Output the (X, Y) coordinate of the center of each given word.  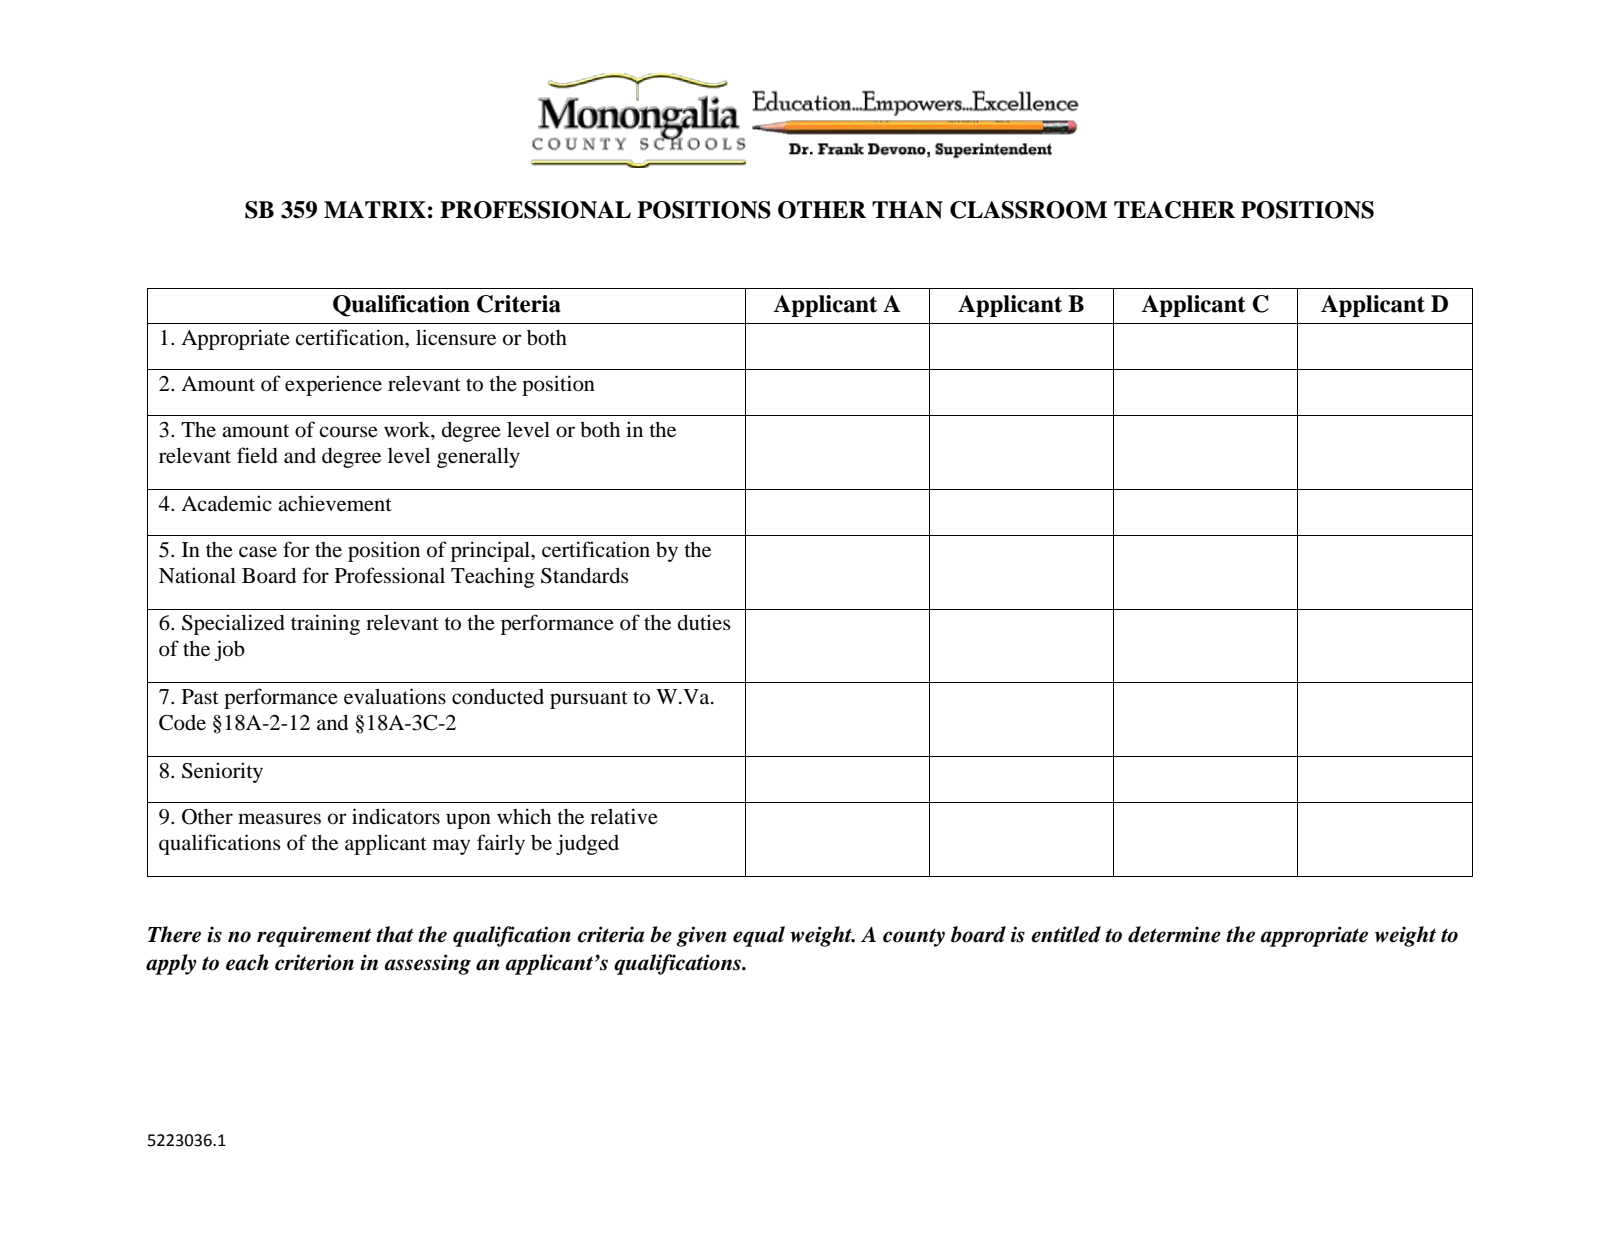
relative (624, 816)
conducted (498, 696)
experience (333, 385)
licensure (456, 337)
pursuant (589, 700)
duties (704, 622)
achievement (335, 503)
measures (279, 819)
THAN (907, 210)
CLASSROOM (1028, 210)
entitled (1066, 934)
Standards (585, 575)
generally (478, 458)
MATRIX (375, 209)
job (229, 650)
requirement (314, 936)
